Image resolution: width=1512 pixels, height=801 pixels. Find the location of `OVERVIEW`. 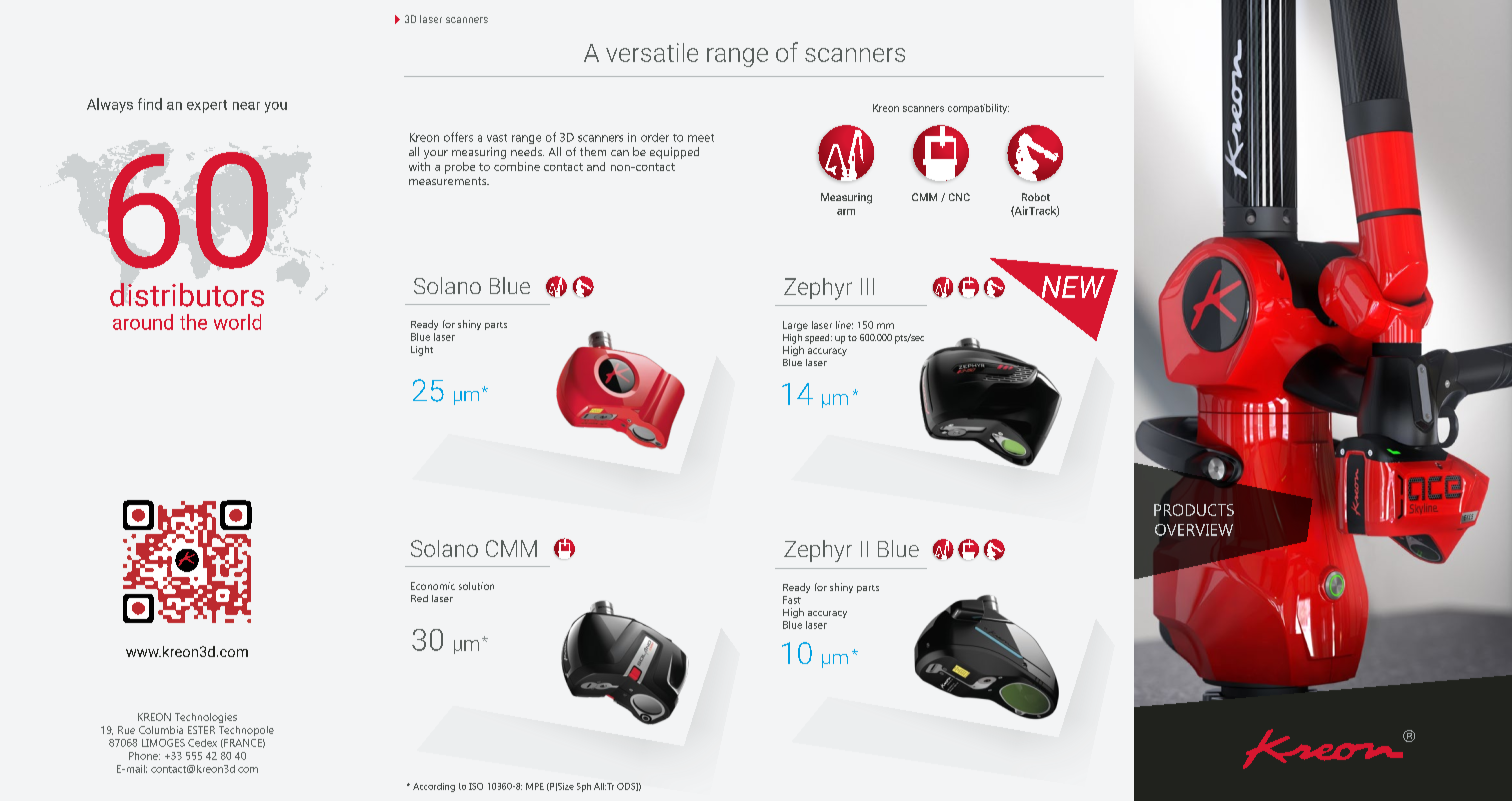

OVERVIEW is located at coordinates (1194, 530).
